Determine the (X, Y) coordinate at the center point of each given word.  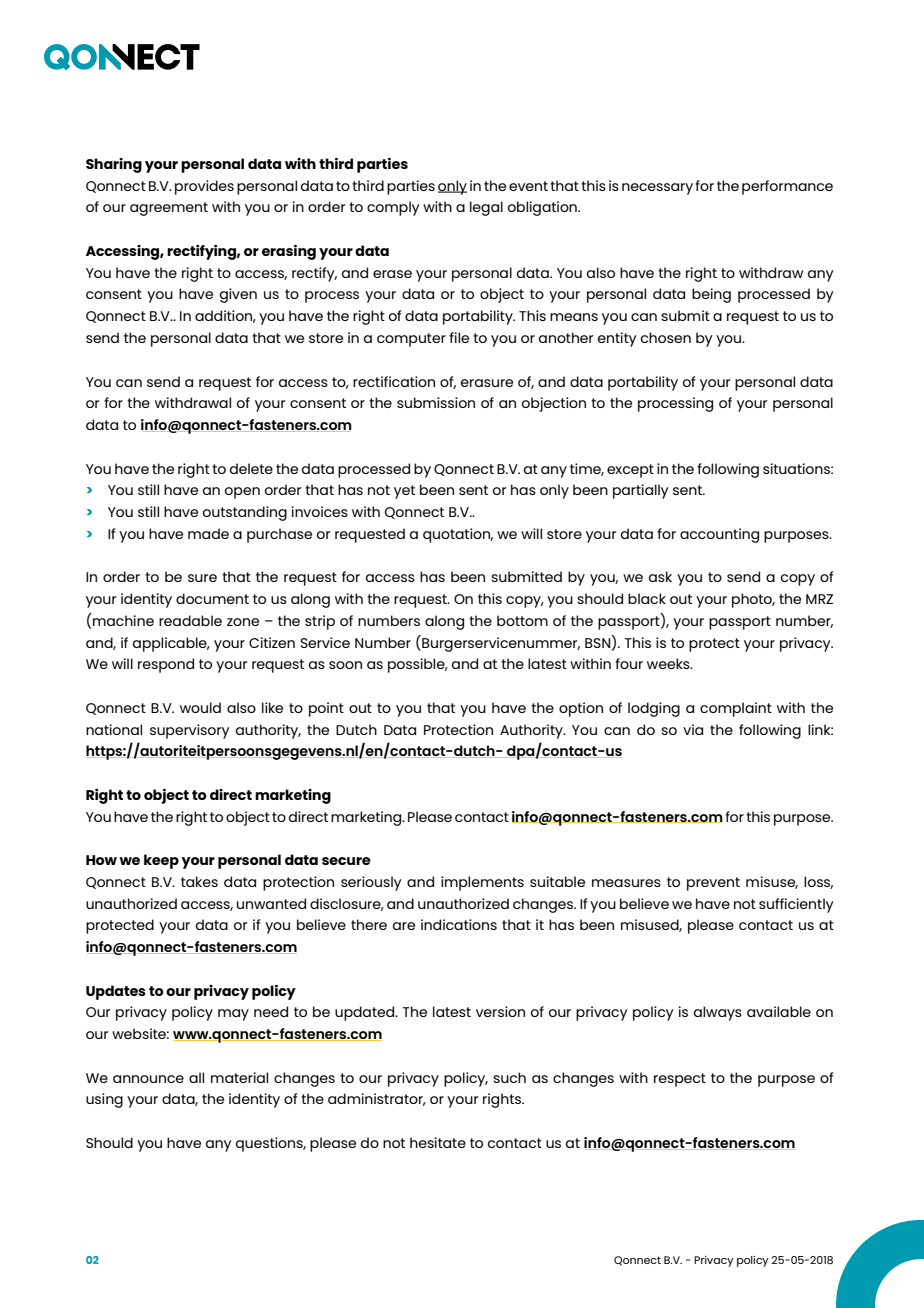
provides (204, 187)
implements (482, 883)
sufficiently (796, 905)
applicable (171, 644)
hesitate (438, 1142)
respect (680, 1080)
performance (787, 187)
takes (199, 881)
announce (148, 1079)
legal (486, 208)
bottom (522, 620)
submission (436, 402)
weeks (669, 663)
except (630, 471)
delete (251, 468)
